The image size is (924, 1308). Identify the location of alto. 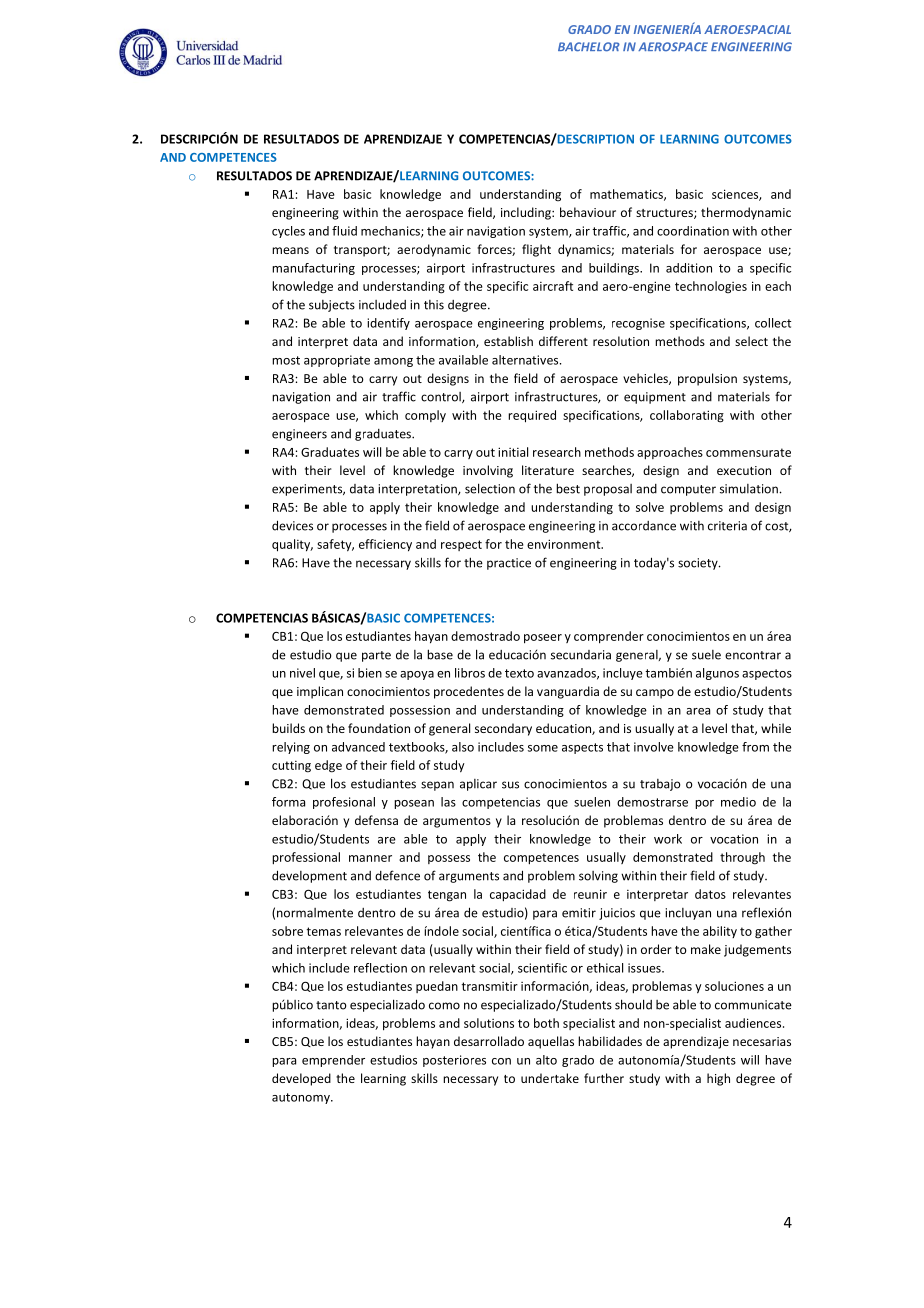
(546, 1060).
